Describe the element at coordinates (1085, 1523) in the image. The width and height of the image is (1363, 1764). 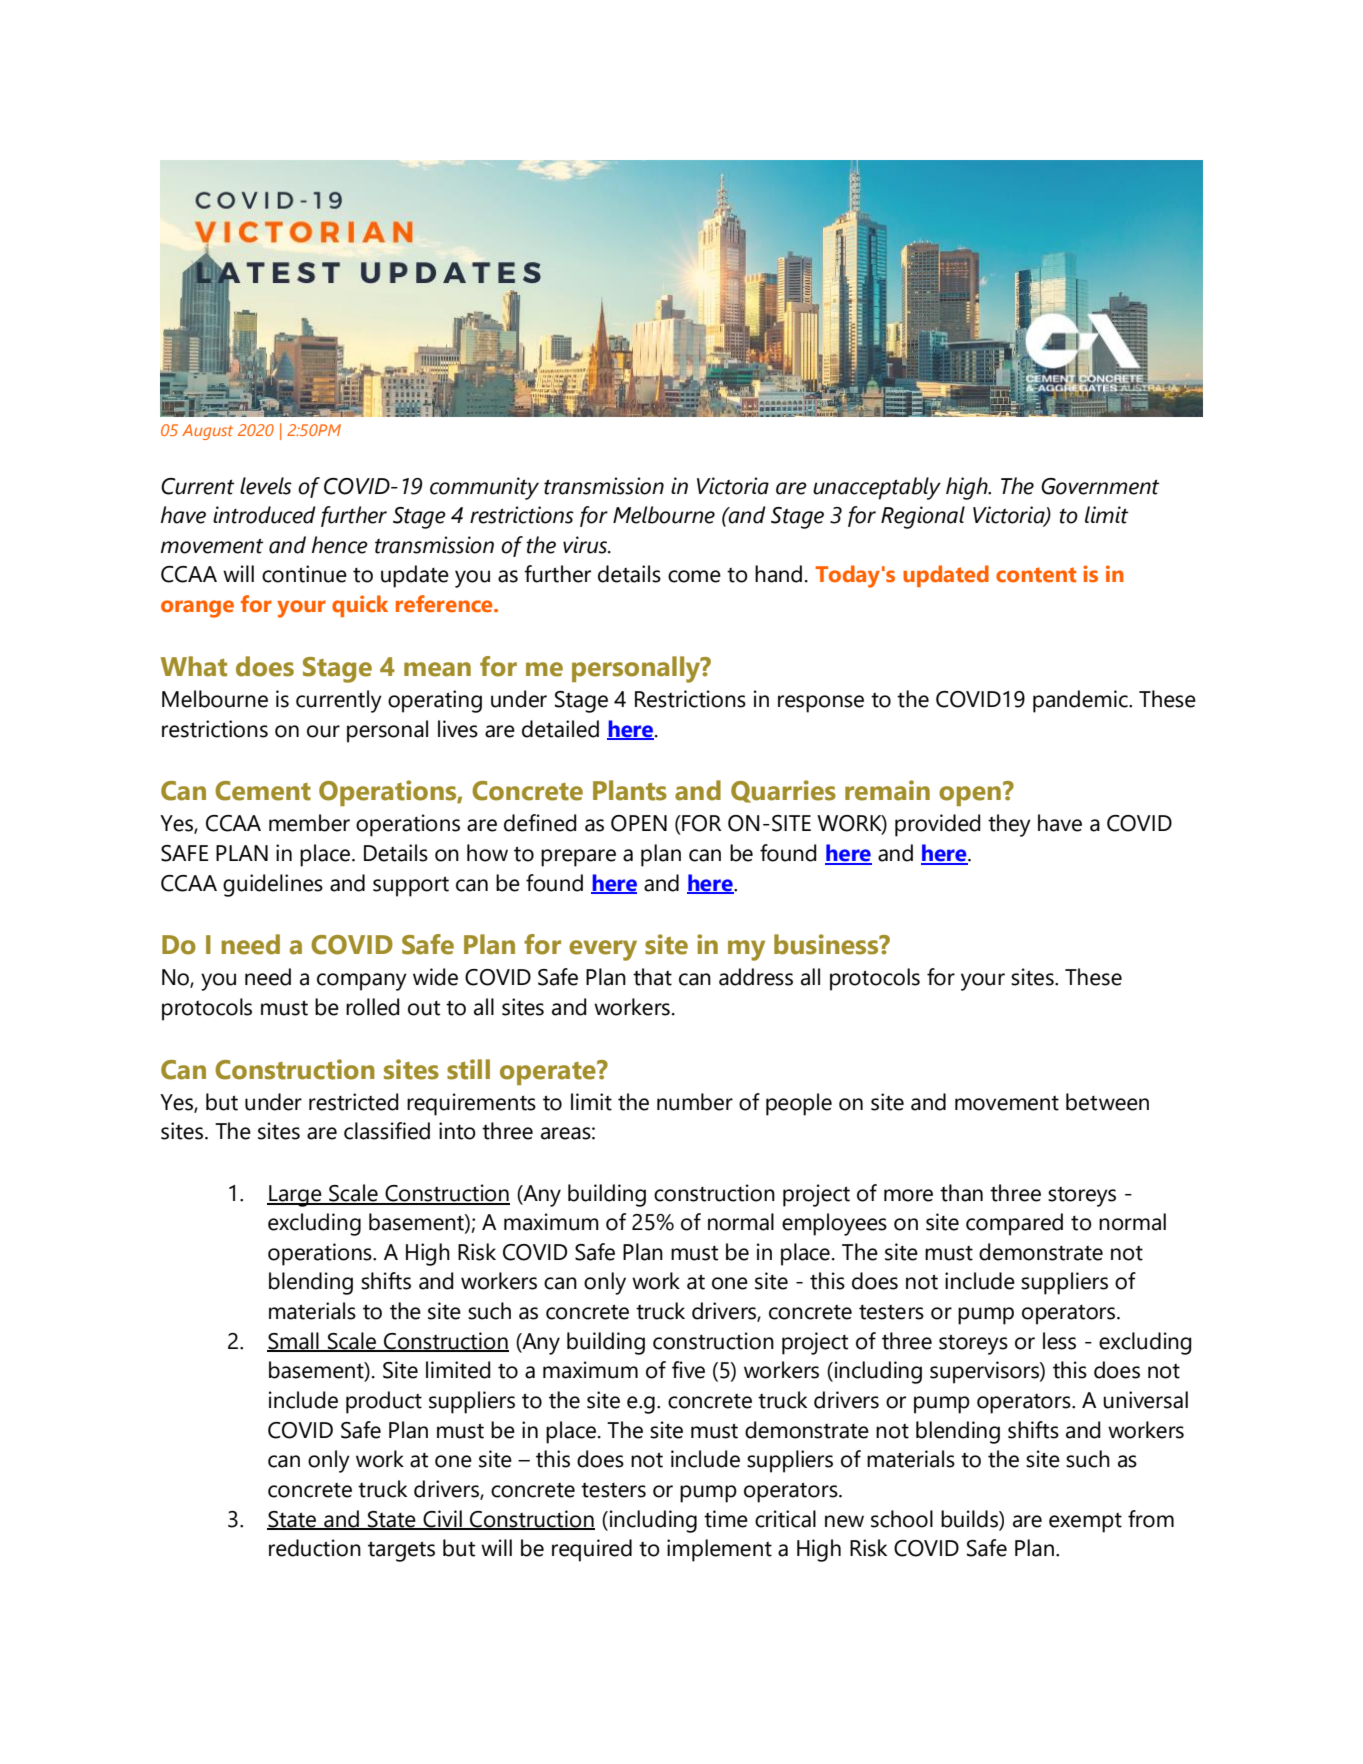
I see `exempt` at that location.
